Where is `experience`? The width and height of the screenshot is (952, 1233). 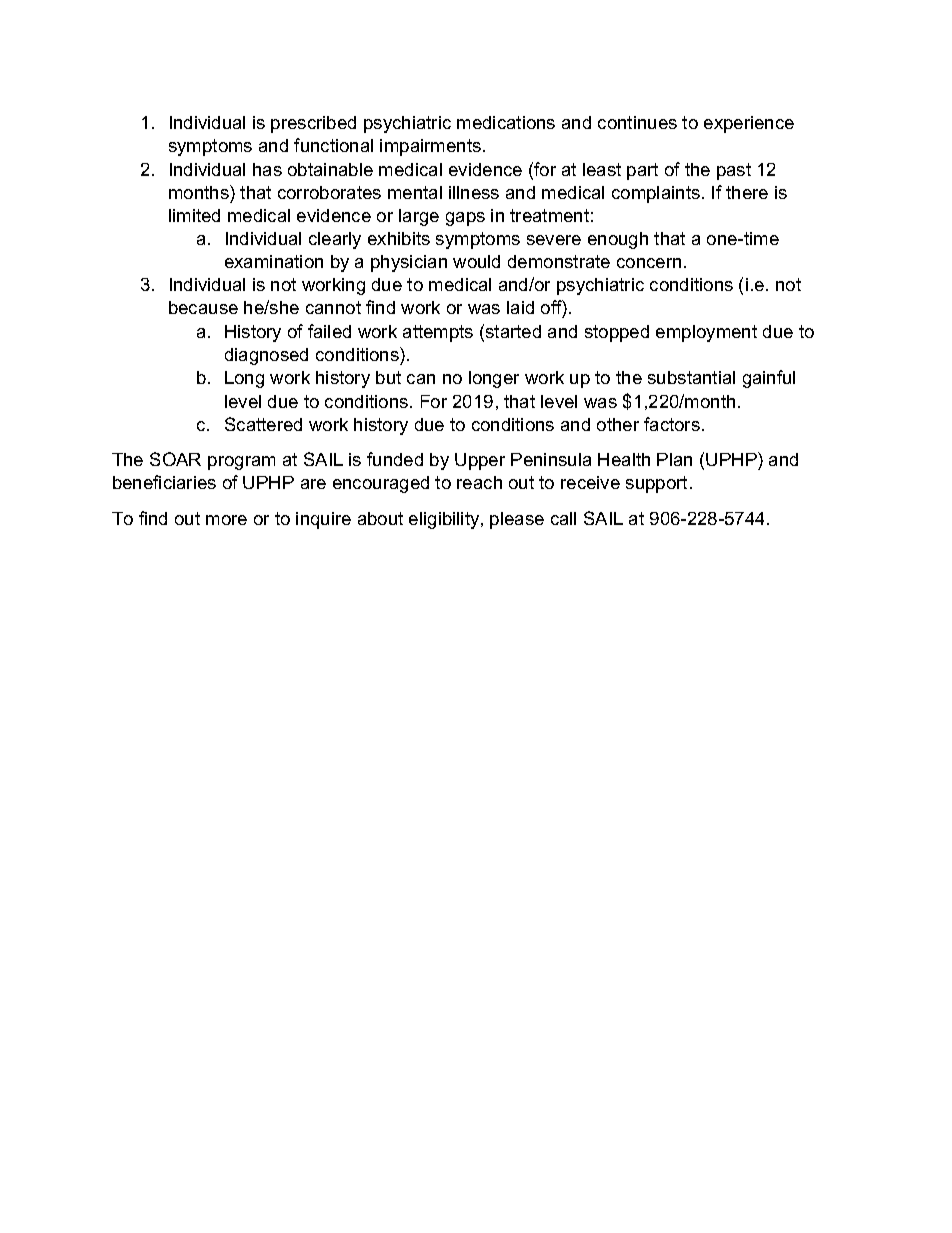 experience is located at coordinates (749, 124).
